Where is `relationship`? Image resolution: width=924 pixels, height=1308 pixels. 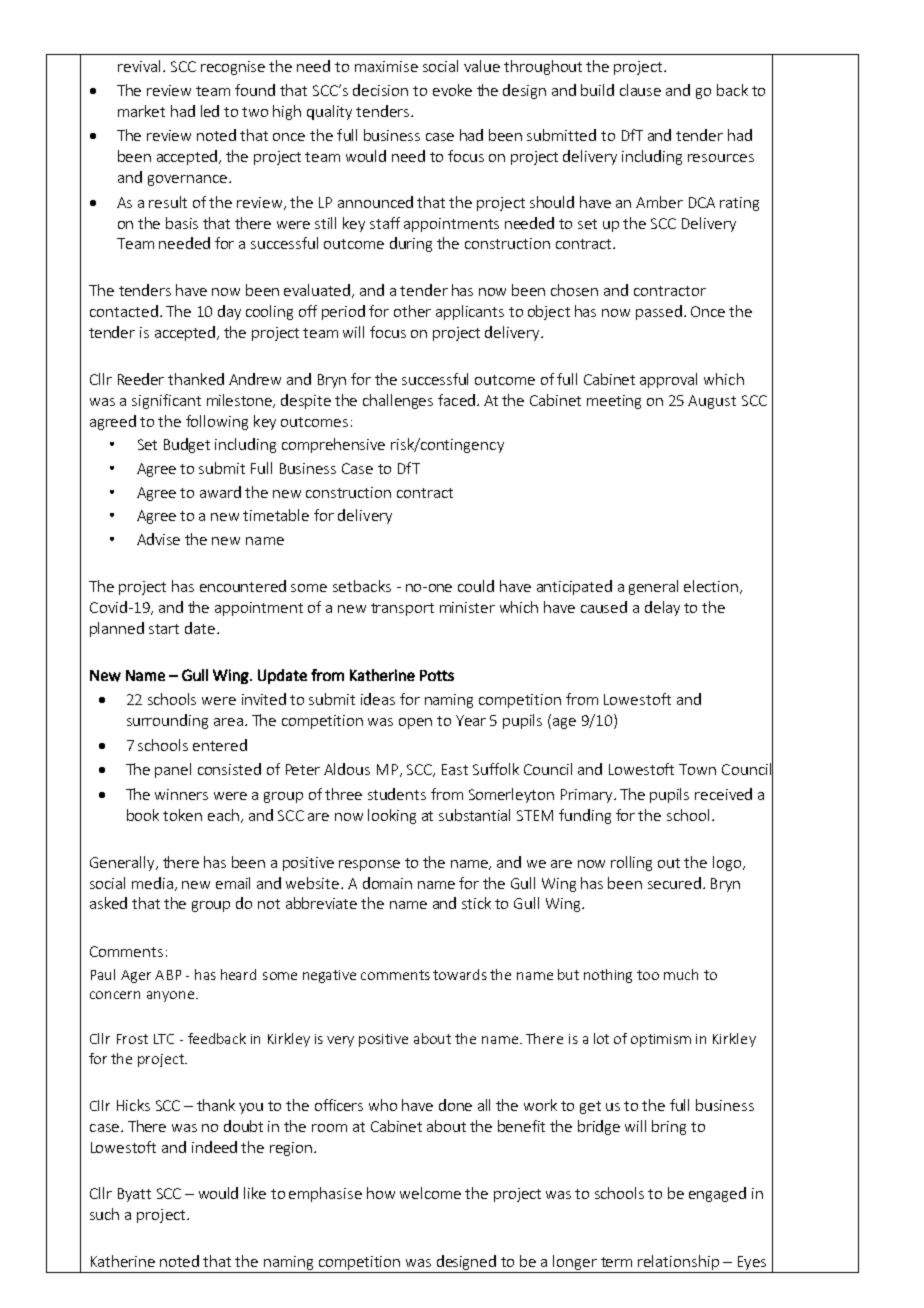
relationship is located at coordinates (679, 1264).
